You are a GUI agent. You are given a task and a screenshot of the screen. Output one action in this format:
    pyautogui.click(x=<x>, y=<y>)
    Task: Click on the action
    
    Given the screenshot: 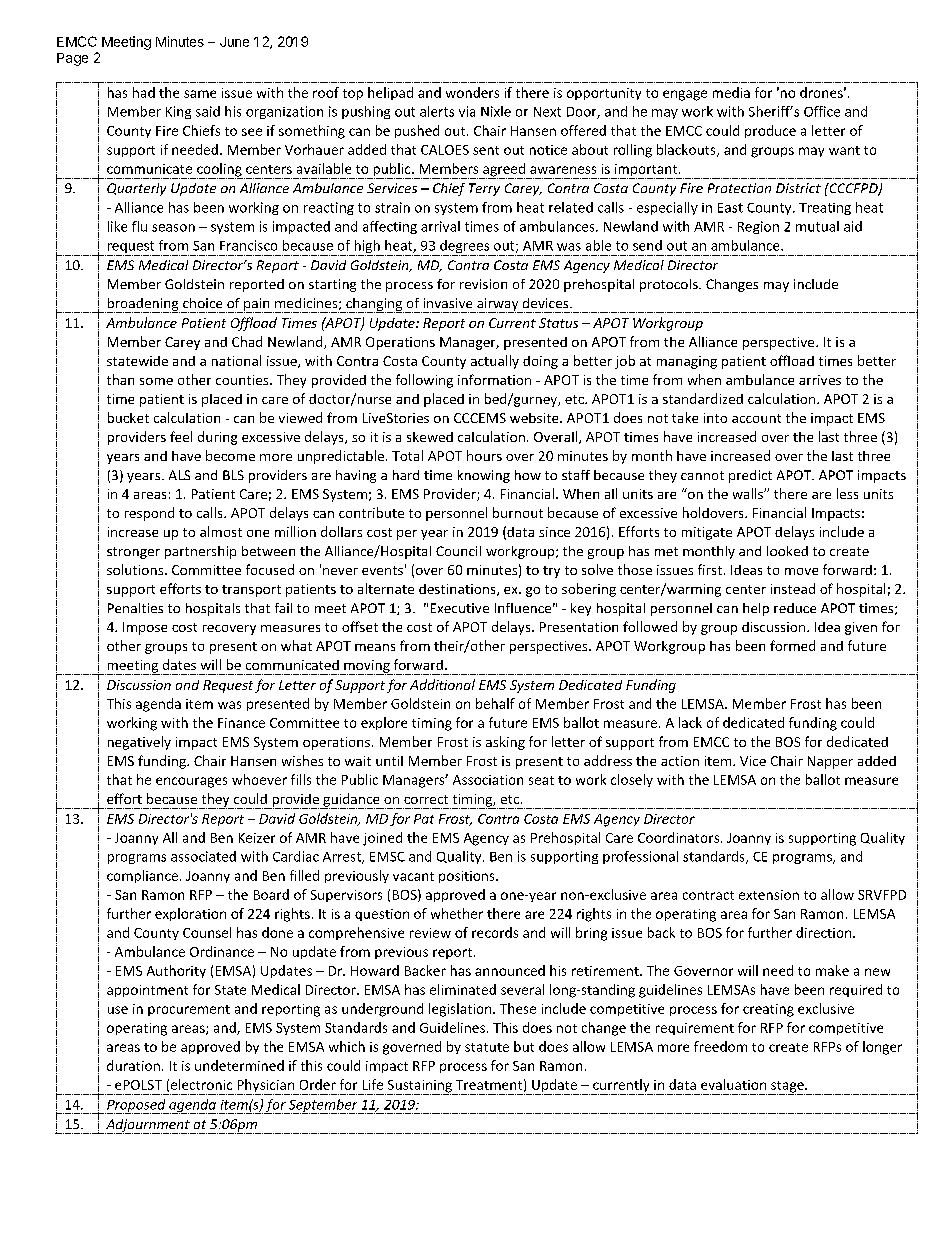 What is the action you would take?
    pyautogui.click(x=680, y=761)
